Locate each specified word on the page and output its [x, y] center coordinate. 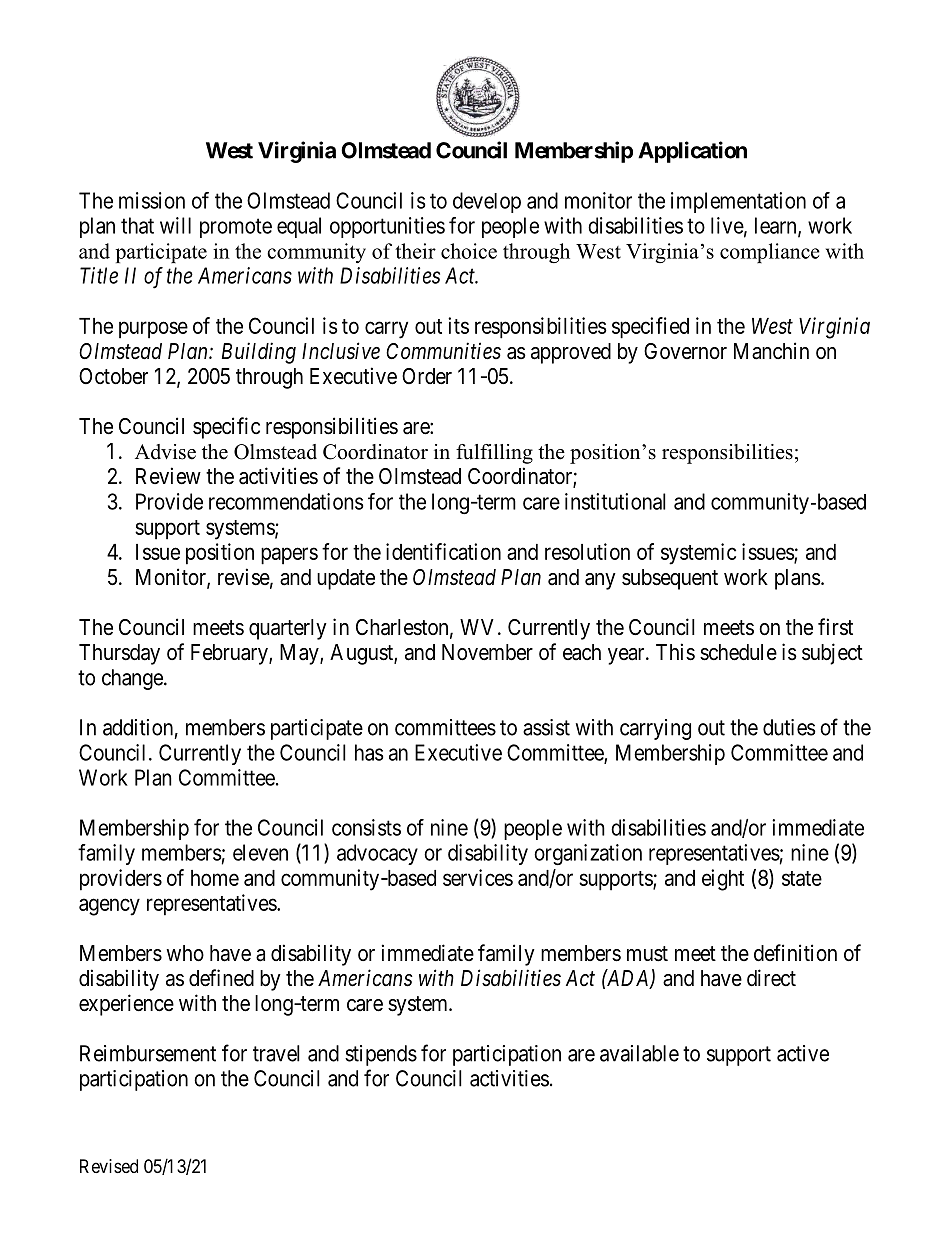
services [478, 877]
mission [152, 200]
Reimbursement [148, 1053]
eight [723, 880]
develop [487, 202]
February [230, 654]
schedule [738, 652]
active [803, 1053]
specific [226, 428]
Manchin [771, 351]
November [487, 652]
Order [427, 376]
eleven [260, 852]
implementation [738, 202]
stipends [381, 1055]
